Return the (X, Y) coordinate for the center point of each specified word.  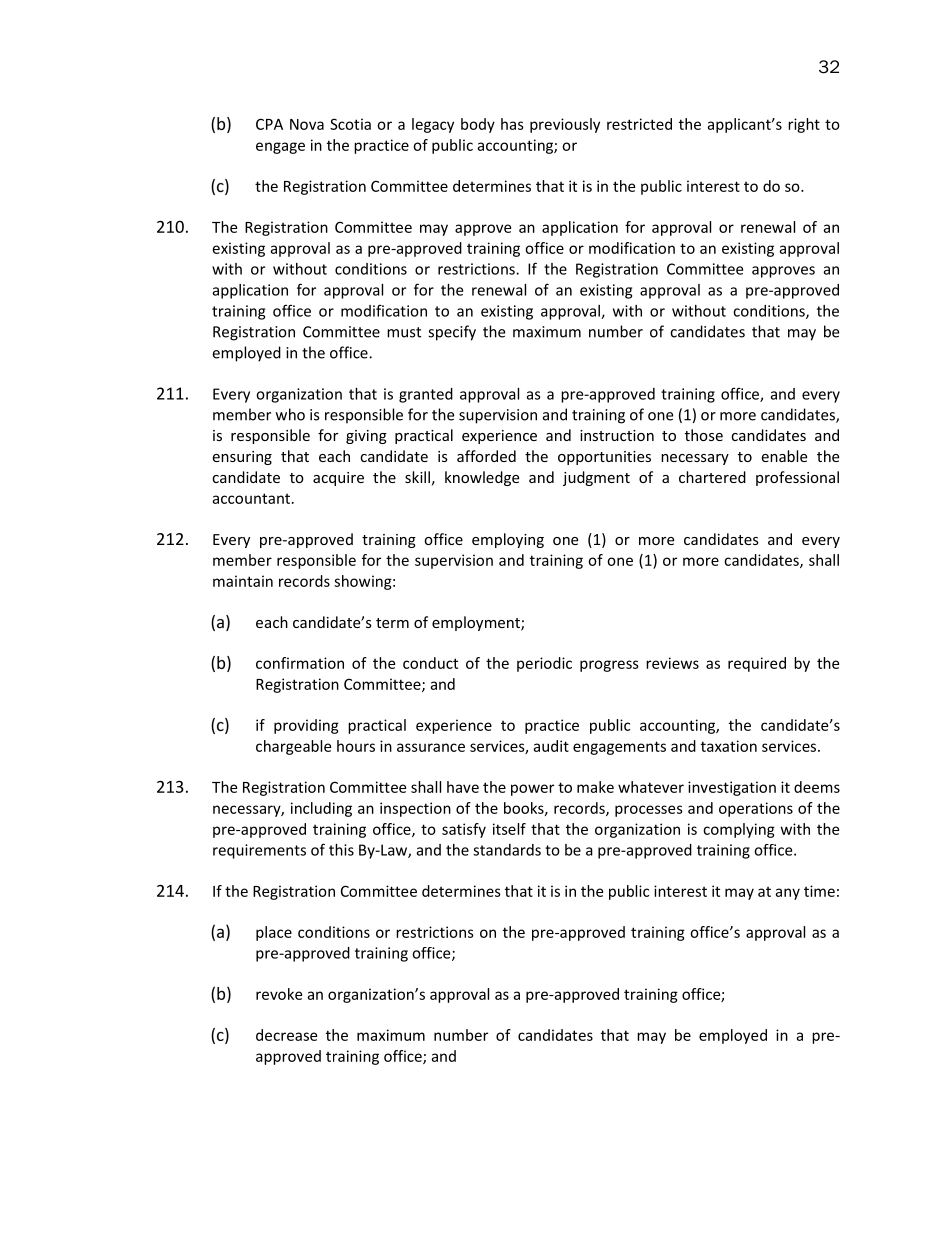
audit (551, 746)
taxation (729, 746)
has (512, 124)
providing (306, 726)
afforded (486, 456)
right (804, 125)
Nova (307, 124)
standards (507, 850)
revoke (279, 994)
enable (784, 456)
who (290, 414)
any (787, 894)
